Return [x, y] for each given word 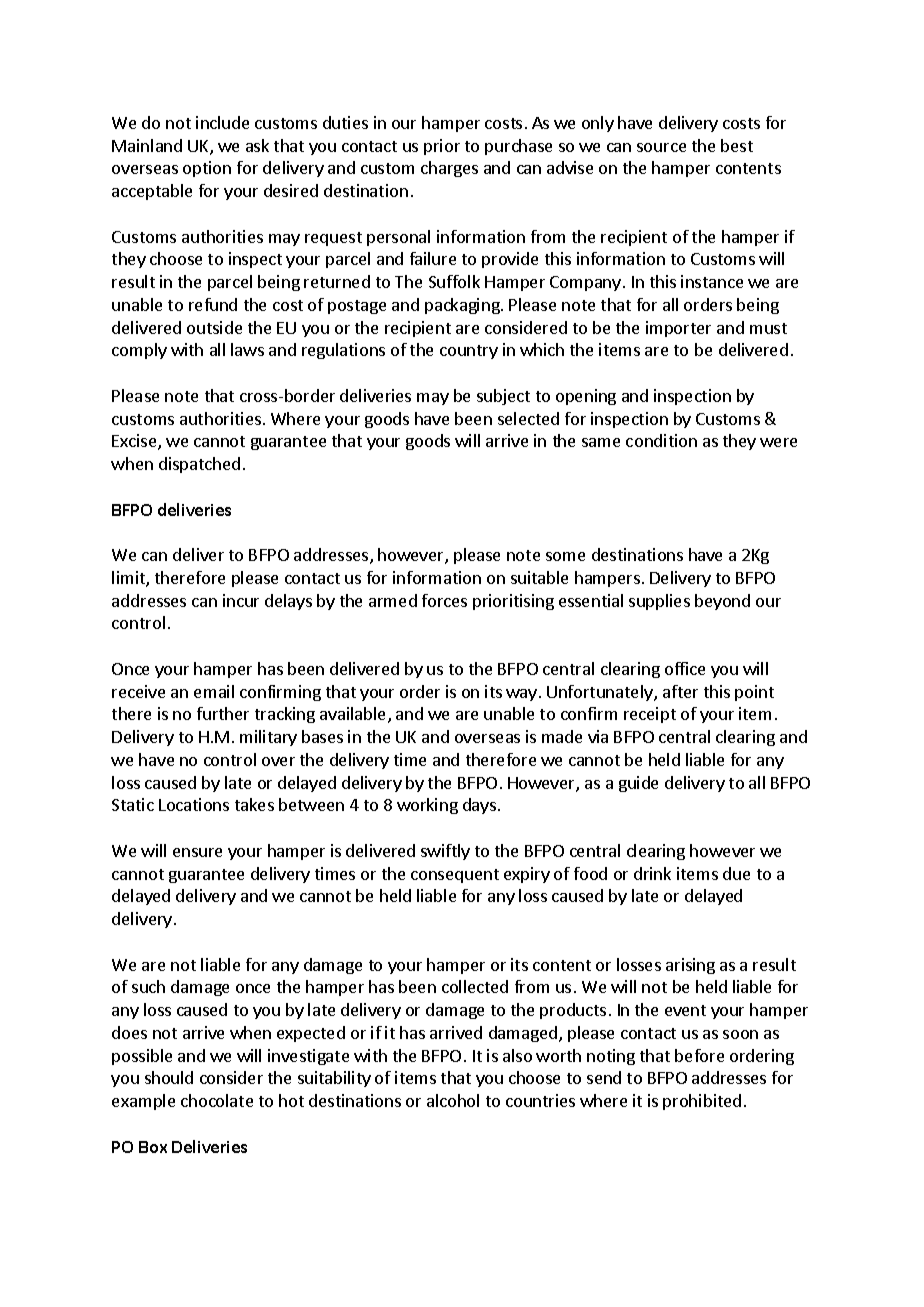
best [737, 145]
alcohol [453, 1100]
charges [449, 169]
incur [241, 600]
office [685, 668]
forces [444, 600]
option [207, 169]
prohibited [702, 1102]
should [169, 1077]
